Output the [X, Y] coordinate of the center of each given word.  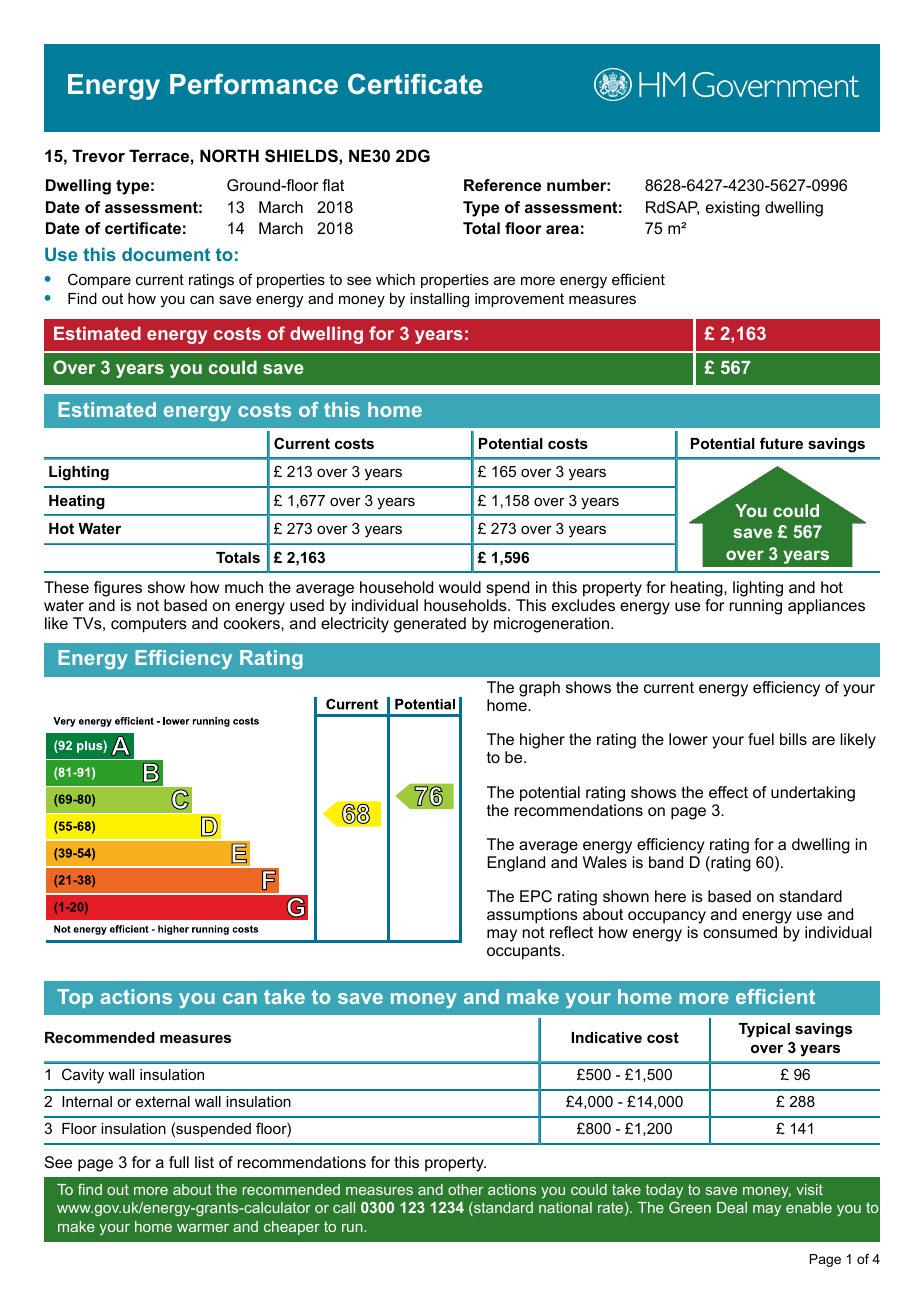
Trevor [98, 155]
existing [733, 209]
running [756, 607]
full [179, 1162]
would [460, 587]
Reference [502, 185]
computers [149, 625]
